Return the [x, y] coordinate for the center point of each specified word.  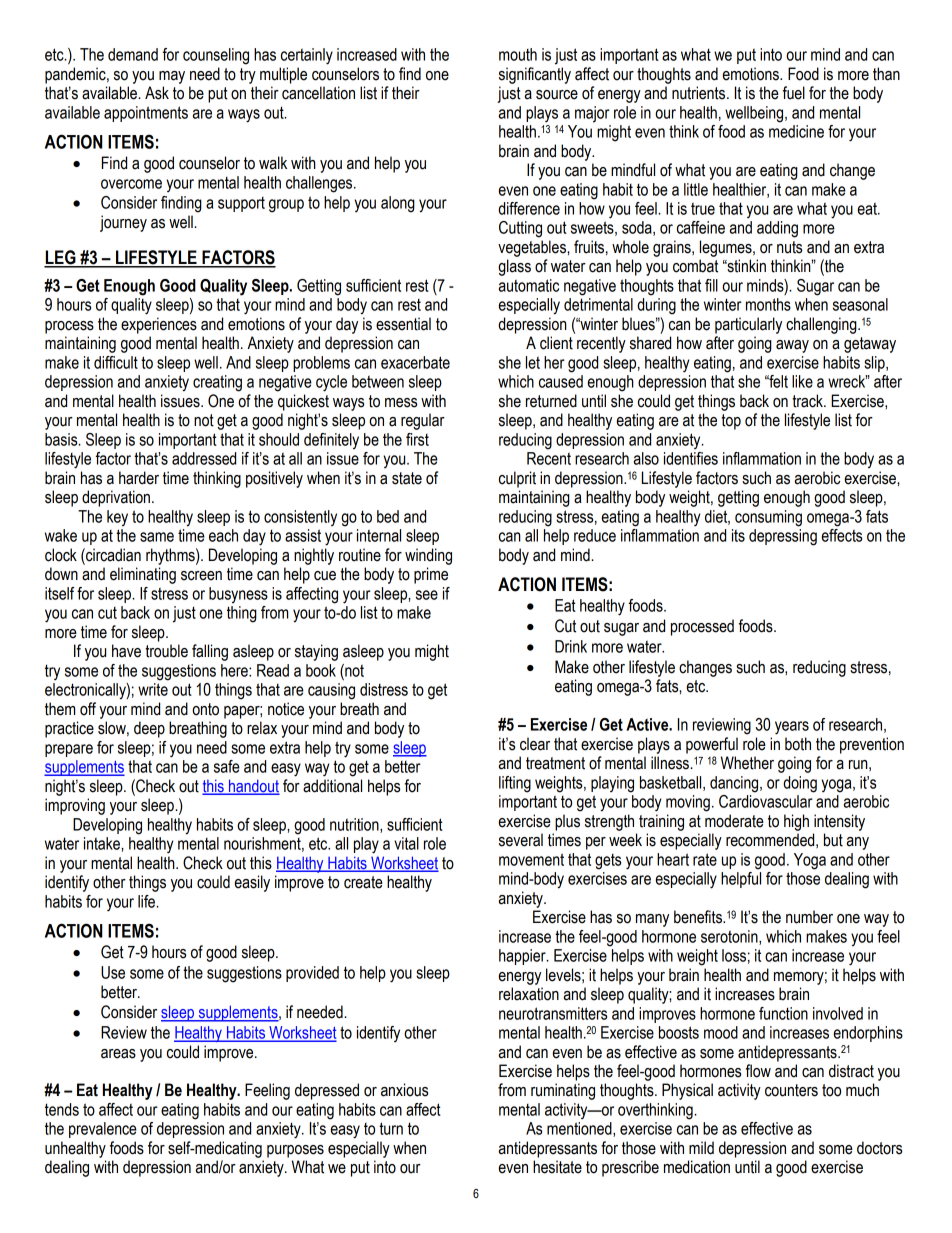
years [792, 728]
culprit [517, 479]
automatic [529, 285]
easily [252, 883]
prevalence [103, 1130]
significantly [535, 75]
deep [149, 729]
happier [523, 957]
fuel [794, 93]
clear [535, 744]
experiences [159, 325]
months [768, 304]
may [172, 77]
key [117, 518]
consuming [768, 518]
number [809, 917]
